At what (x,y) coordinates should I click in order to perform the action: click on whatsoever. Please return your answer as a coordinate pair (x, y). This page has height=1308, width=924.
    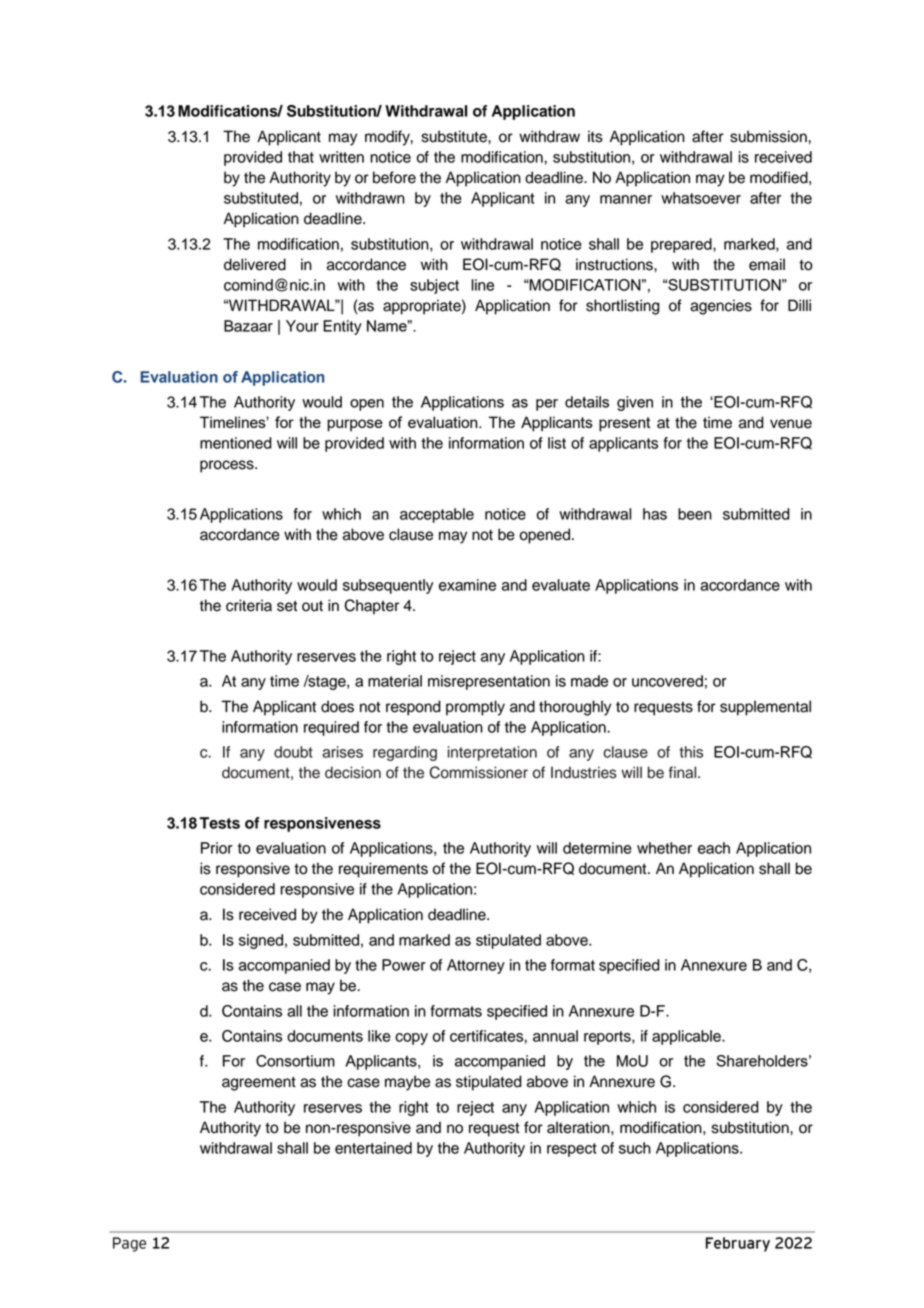
    Looking at the image, I should click on (701, 198).
